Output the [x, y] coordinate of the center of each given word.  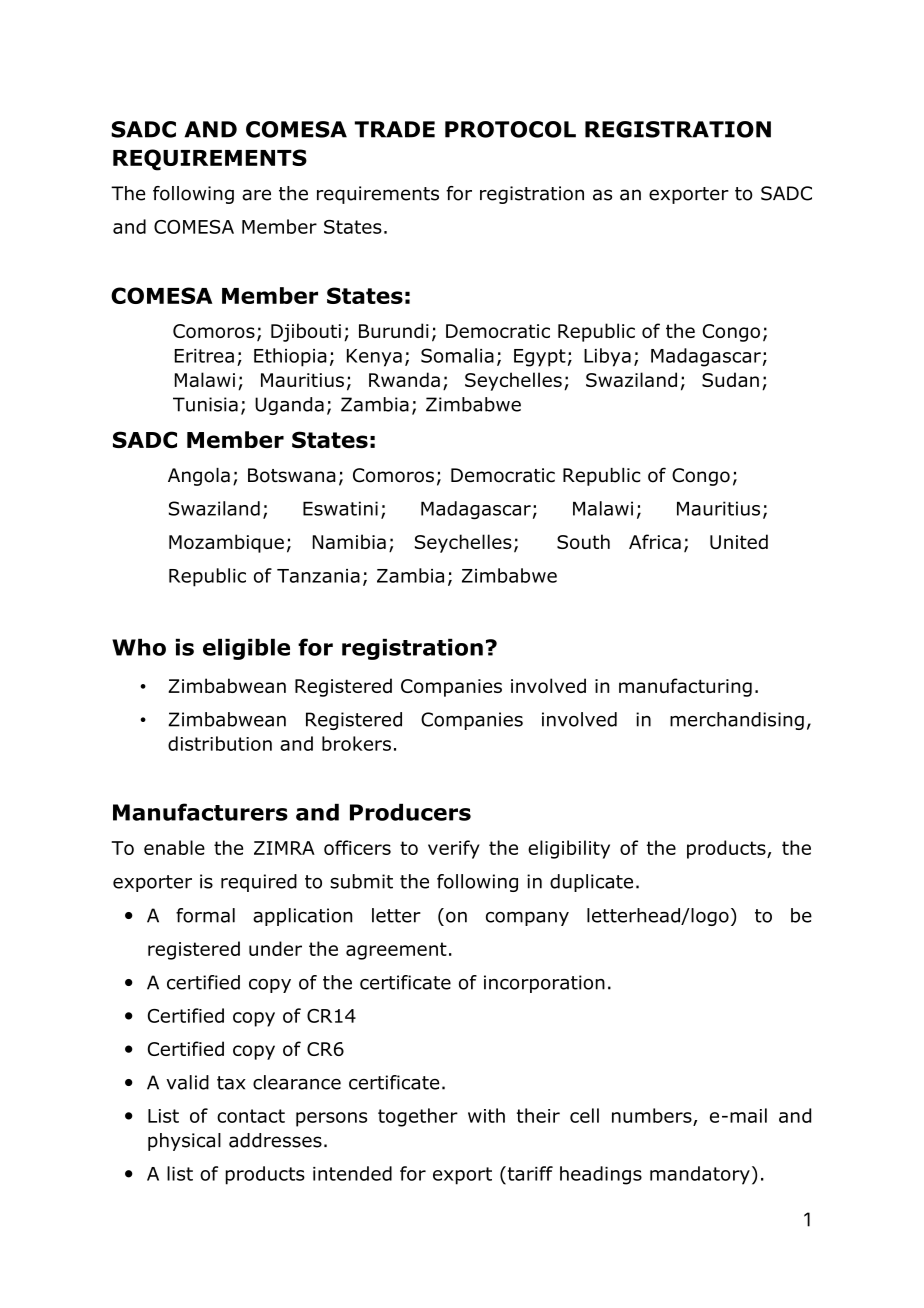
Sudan [730, 379]
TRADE [395, 129]
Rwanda [404, 379]
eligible [246, 649]
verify [454, 849]
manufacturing [685, 687]
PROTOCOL [510, 129]
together [418, 1117]
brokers [356, 743]
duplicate [591, 883]
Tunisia [205, 404]
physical [184, 1142]
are [256, 195]
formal [205, 915]
